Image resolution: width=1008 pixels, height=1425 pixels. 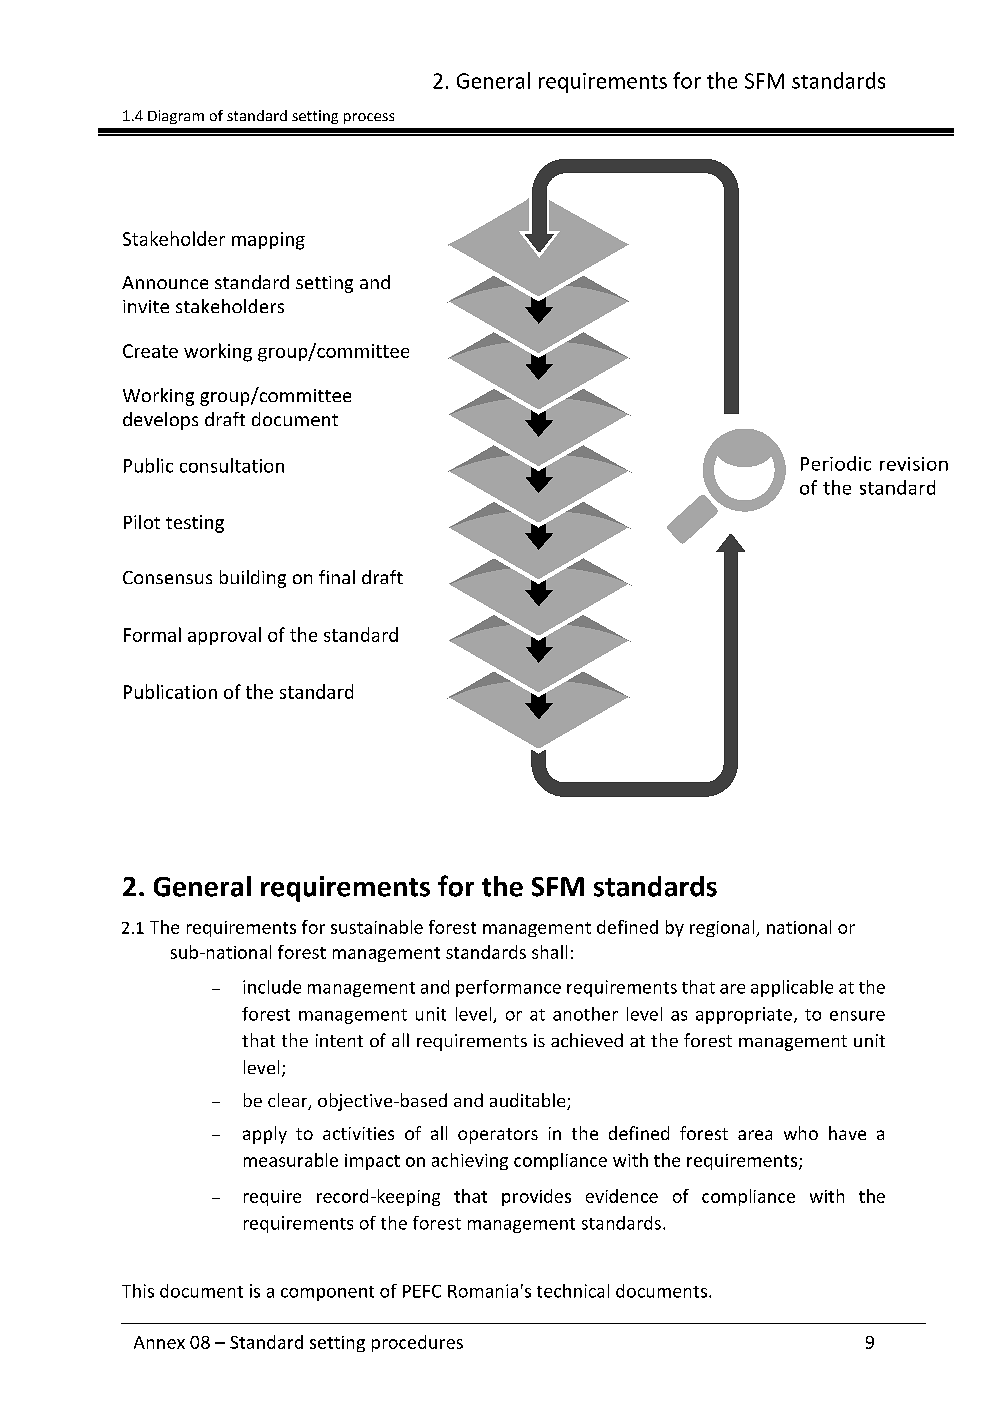 I want to click on process, so click(x=369, y=118).
